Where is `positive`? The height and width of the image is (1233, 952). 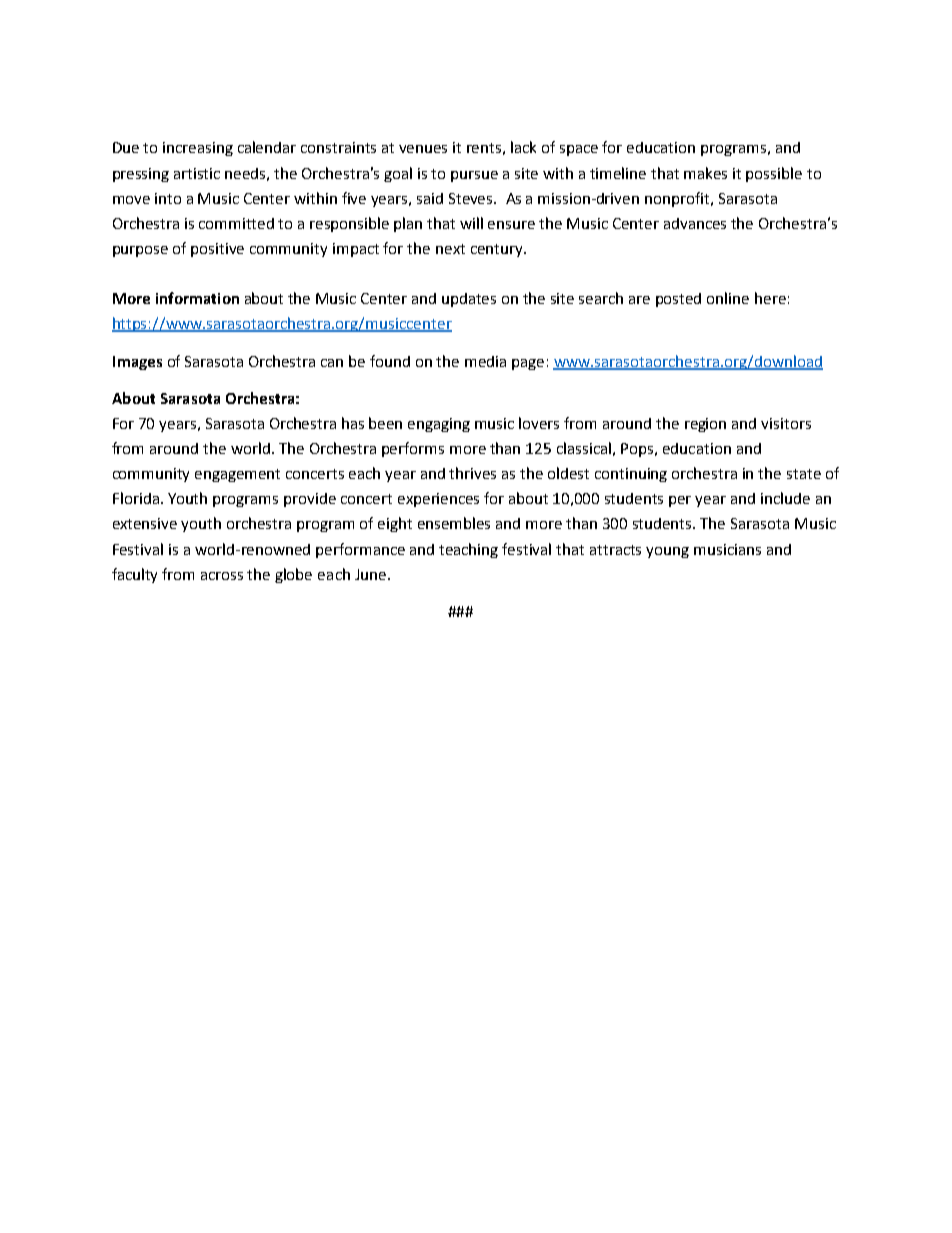
positive is located at coordinates (217, 250).
